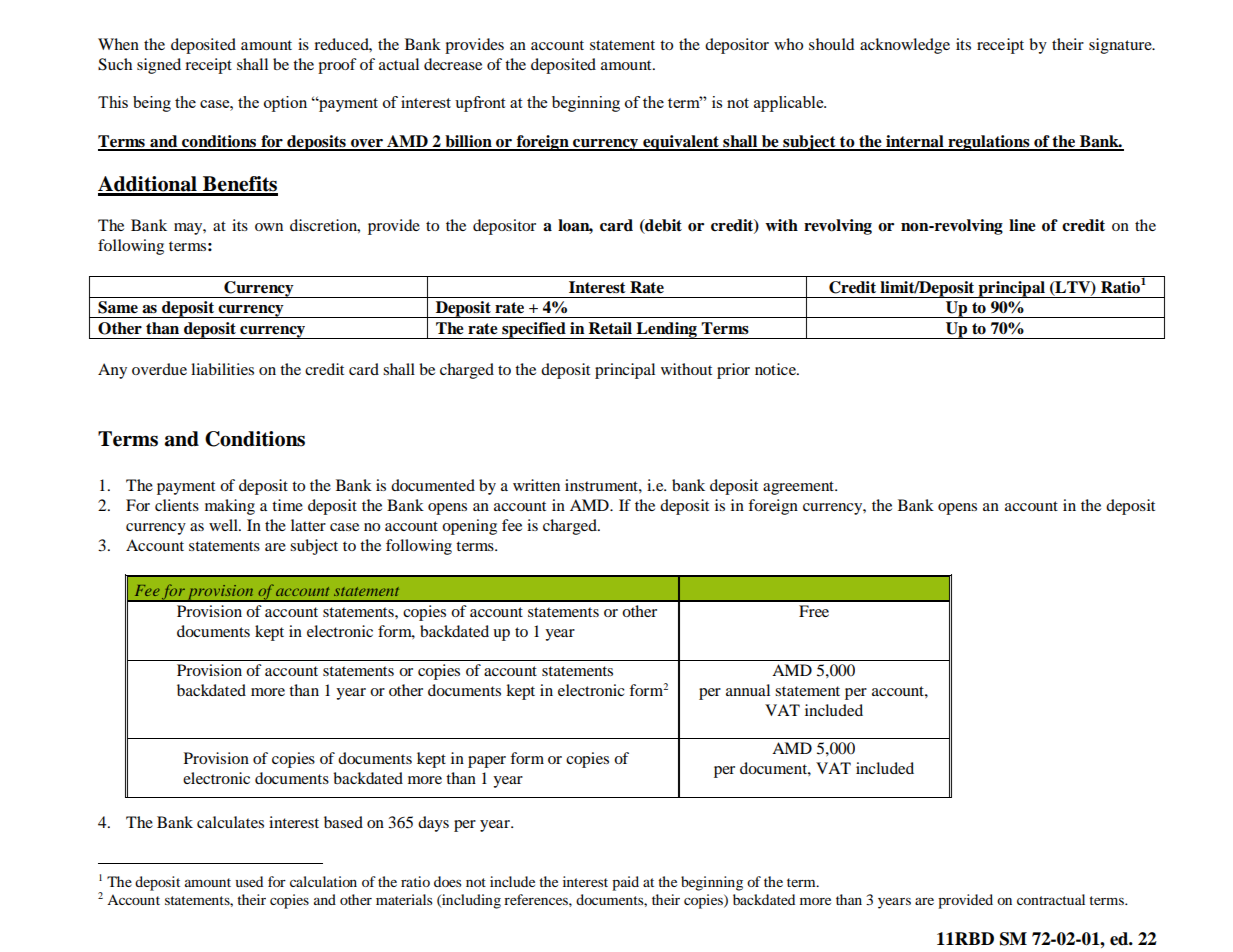  I want to click on notice, so click(776, 369).
